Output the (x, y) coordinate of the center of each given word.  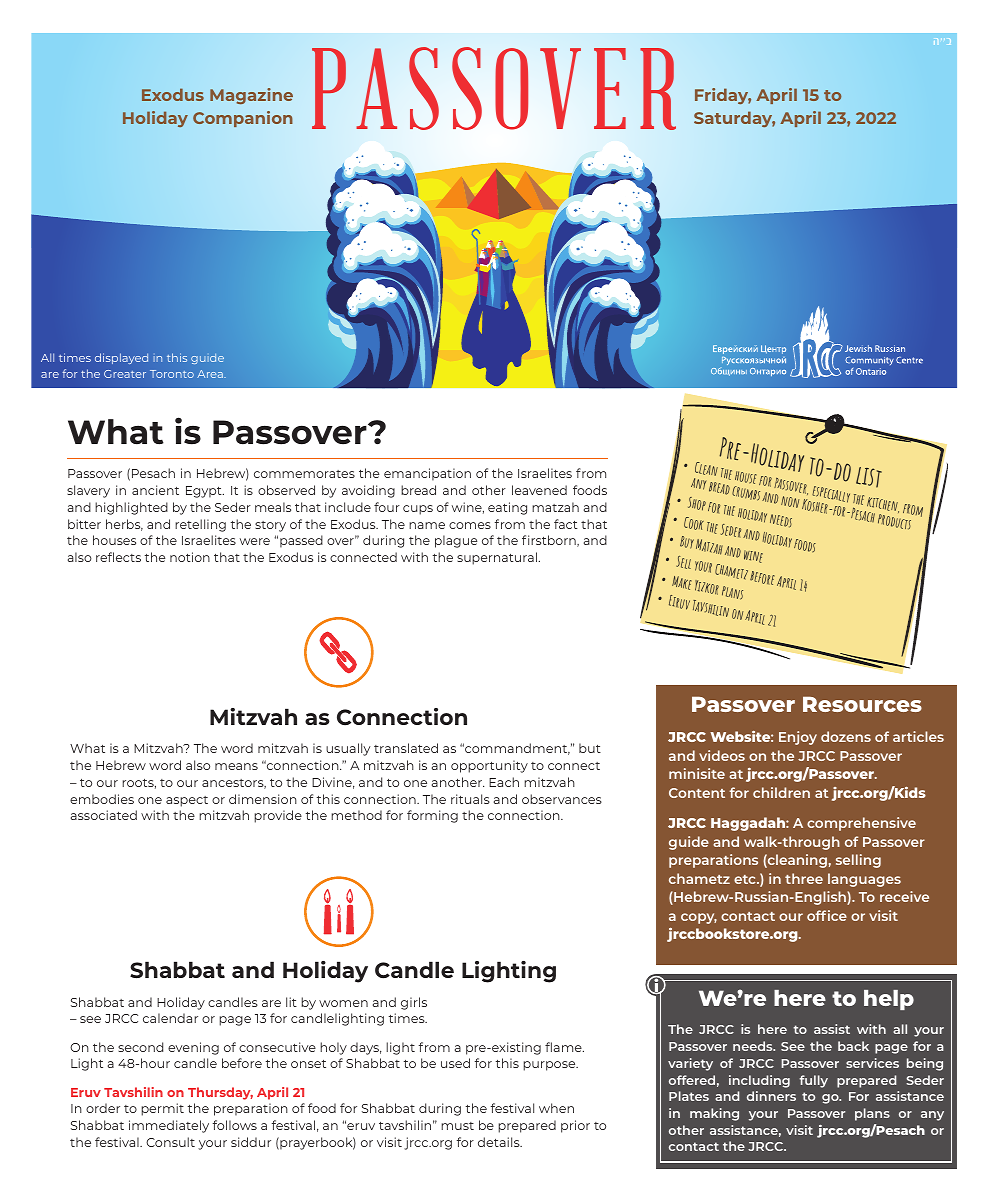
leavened (539, 490)
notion (190, 557)
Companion (243, 119)
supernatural (497, 558)
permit (162, 1109)
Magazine (251, 96)
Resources (862, 704)
